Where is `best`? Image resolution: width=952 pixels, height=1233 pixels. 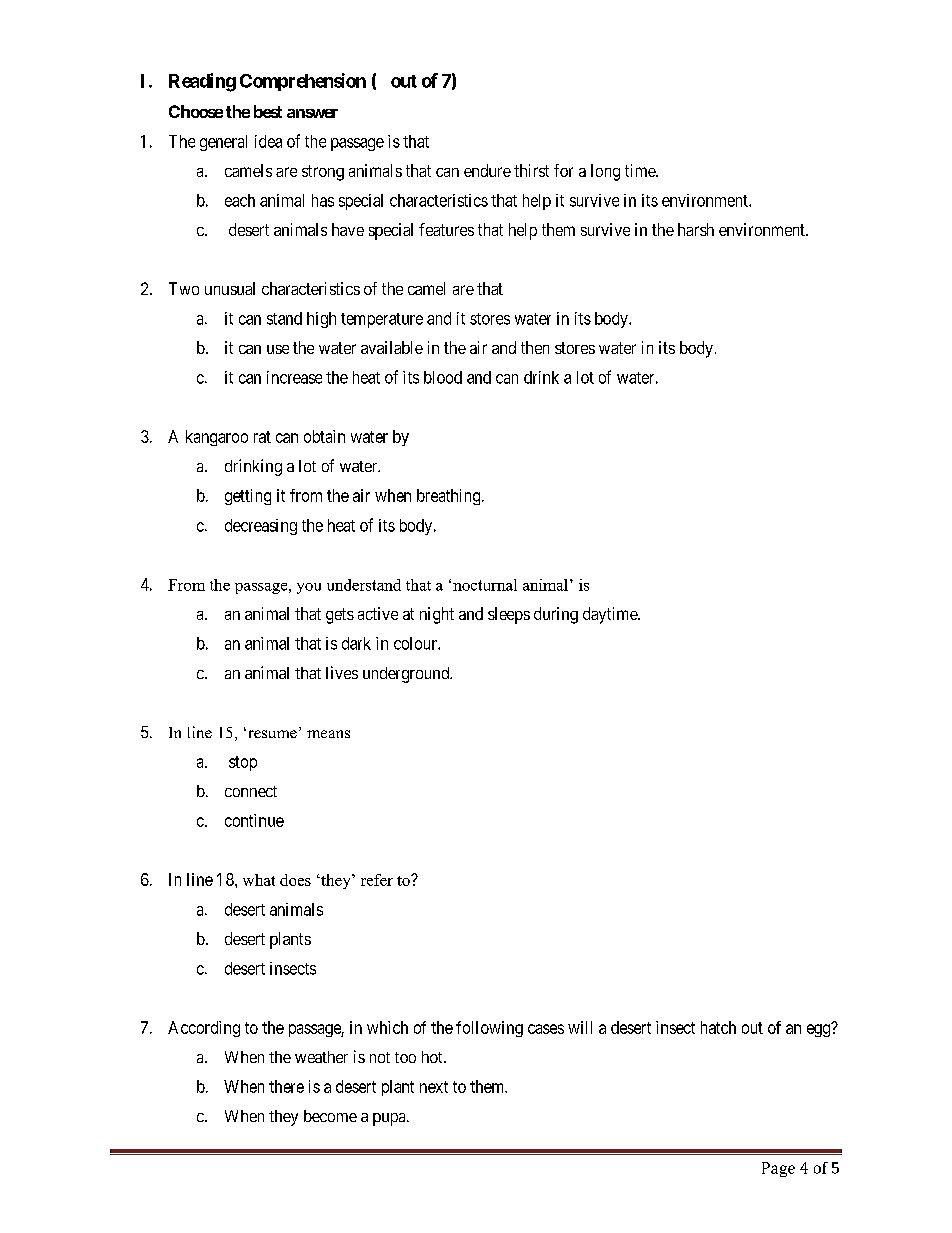
best is located at coordinates (268, 111).
